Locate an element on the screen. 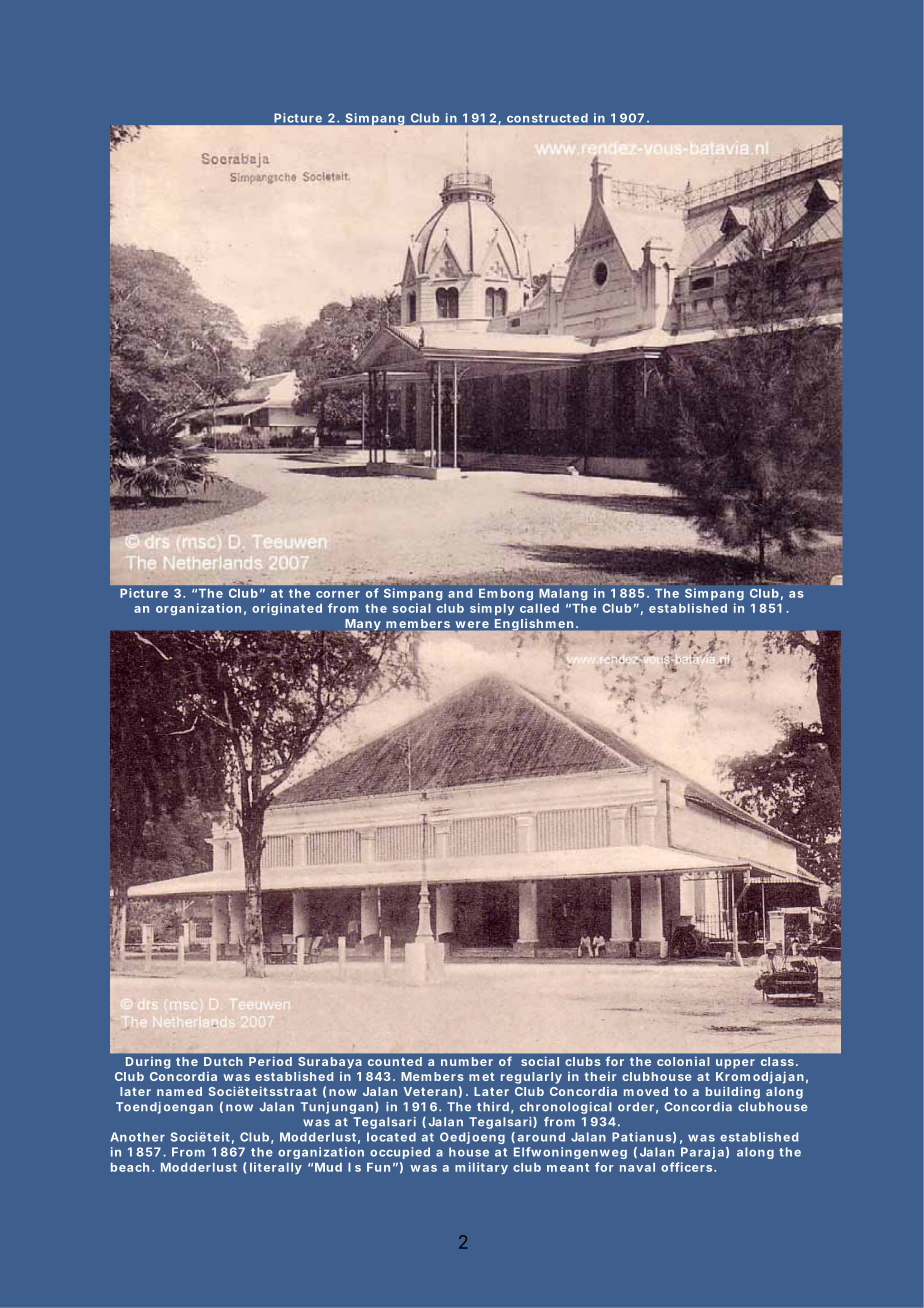  upper is located at coordinates (735, 1064).
